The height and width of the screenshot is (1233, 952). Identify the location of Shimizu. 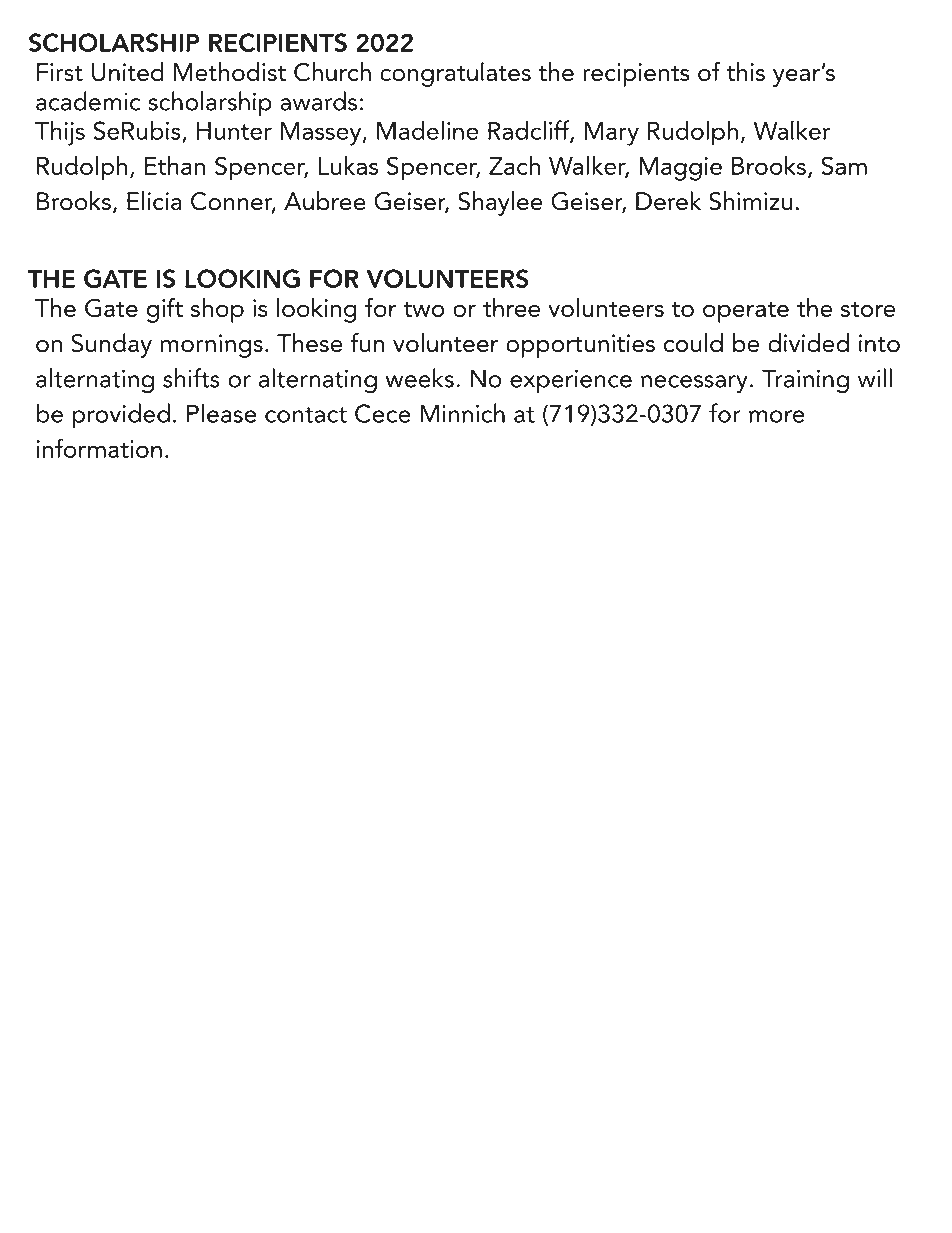
(750, 201).
